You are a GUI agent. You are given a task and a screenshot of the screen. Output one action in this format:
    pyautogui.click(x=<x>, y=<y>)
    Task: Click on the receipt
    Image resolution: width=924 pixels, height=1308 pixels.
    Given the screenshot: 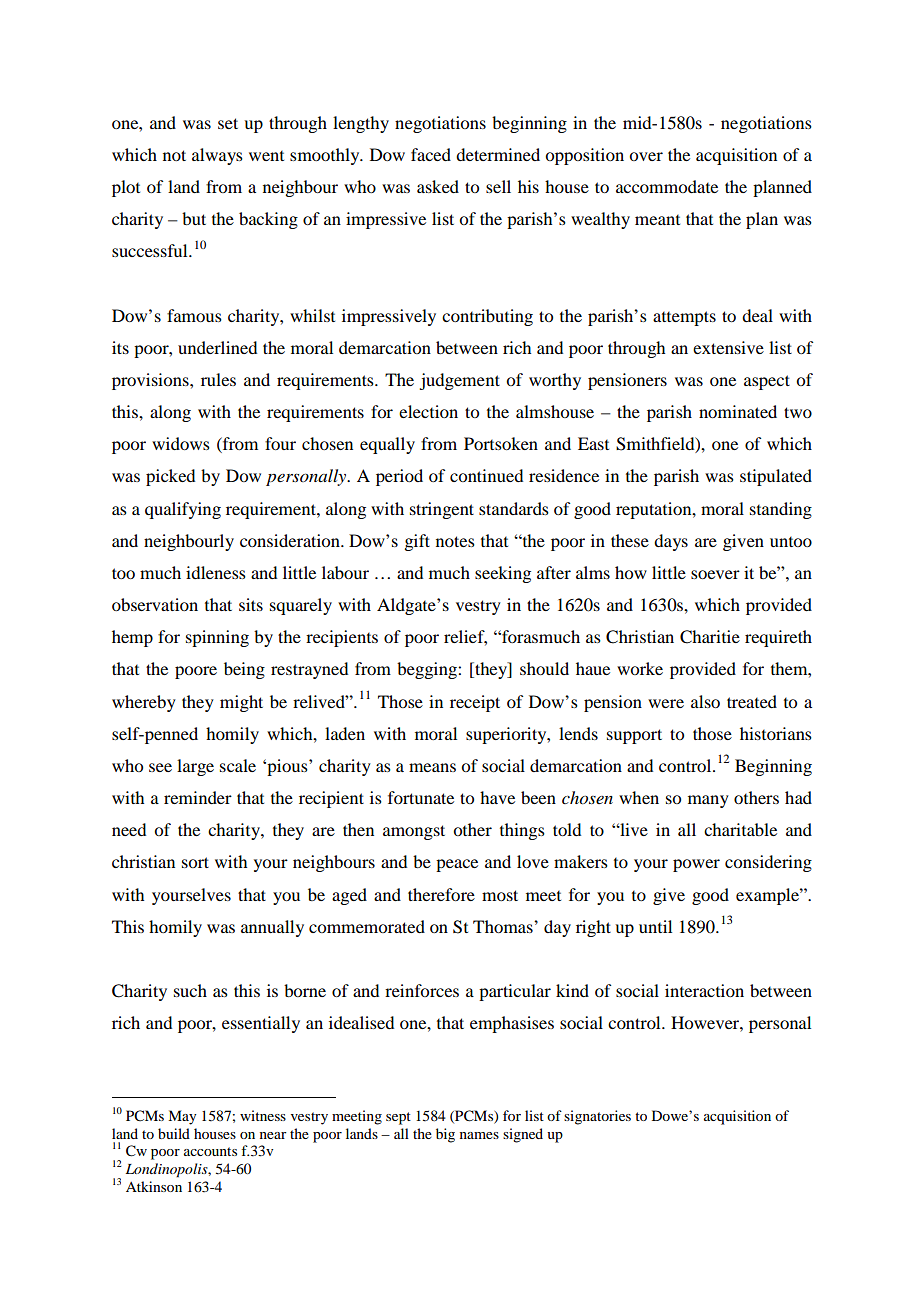 What is the action you would take?
    pyautogui.click(x=475, y=703)
